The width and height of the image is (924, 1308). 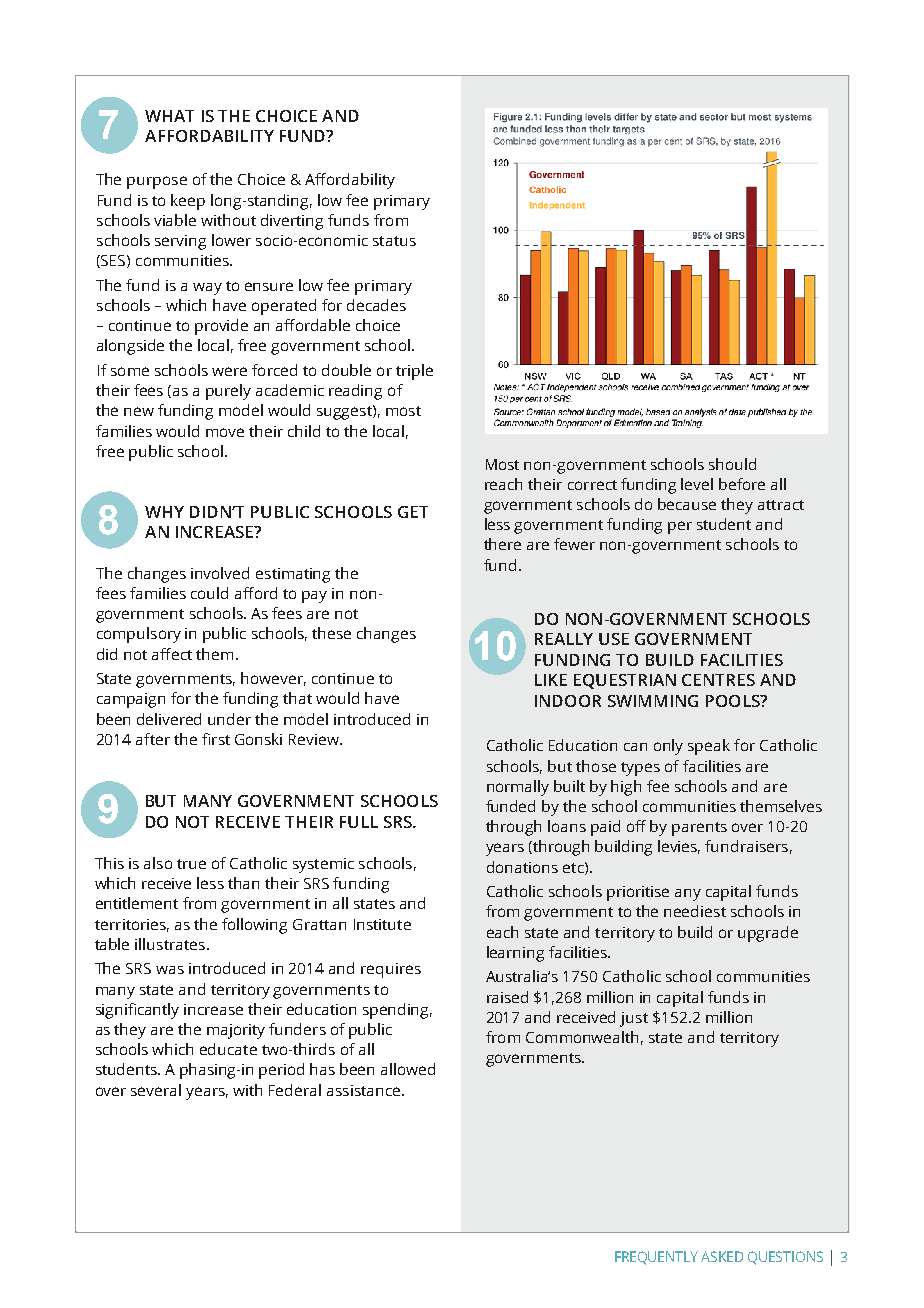 What do you see at coordinates (363, 1090) in the image?
I see `assistance` at bounding box center [363, 1090].
